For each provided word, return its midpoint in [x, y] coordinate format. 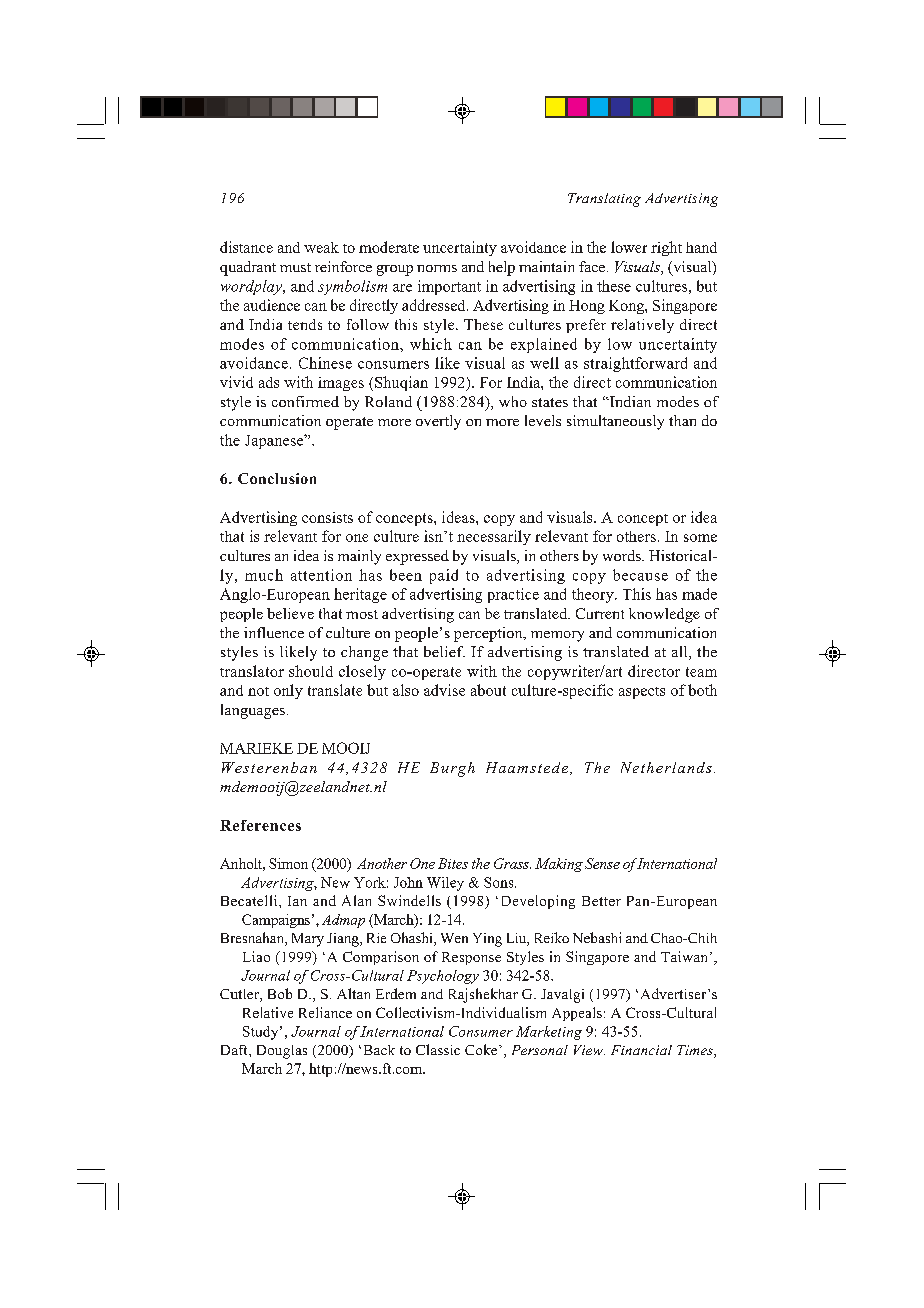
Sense [602, 863]
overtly [438, 422]
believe [290, 613]
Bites [453, 863]
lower [629, 247]
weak [321, 247]
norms [437, 268]
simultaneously [615, 422]
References [260, 825]
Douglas [282, 1052]
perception [489, 634]
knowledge [664, 615]
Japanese [275, 441]
